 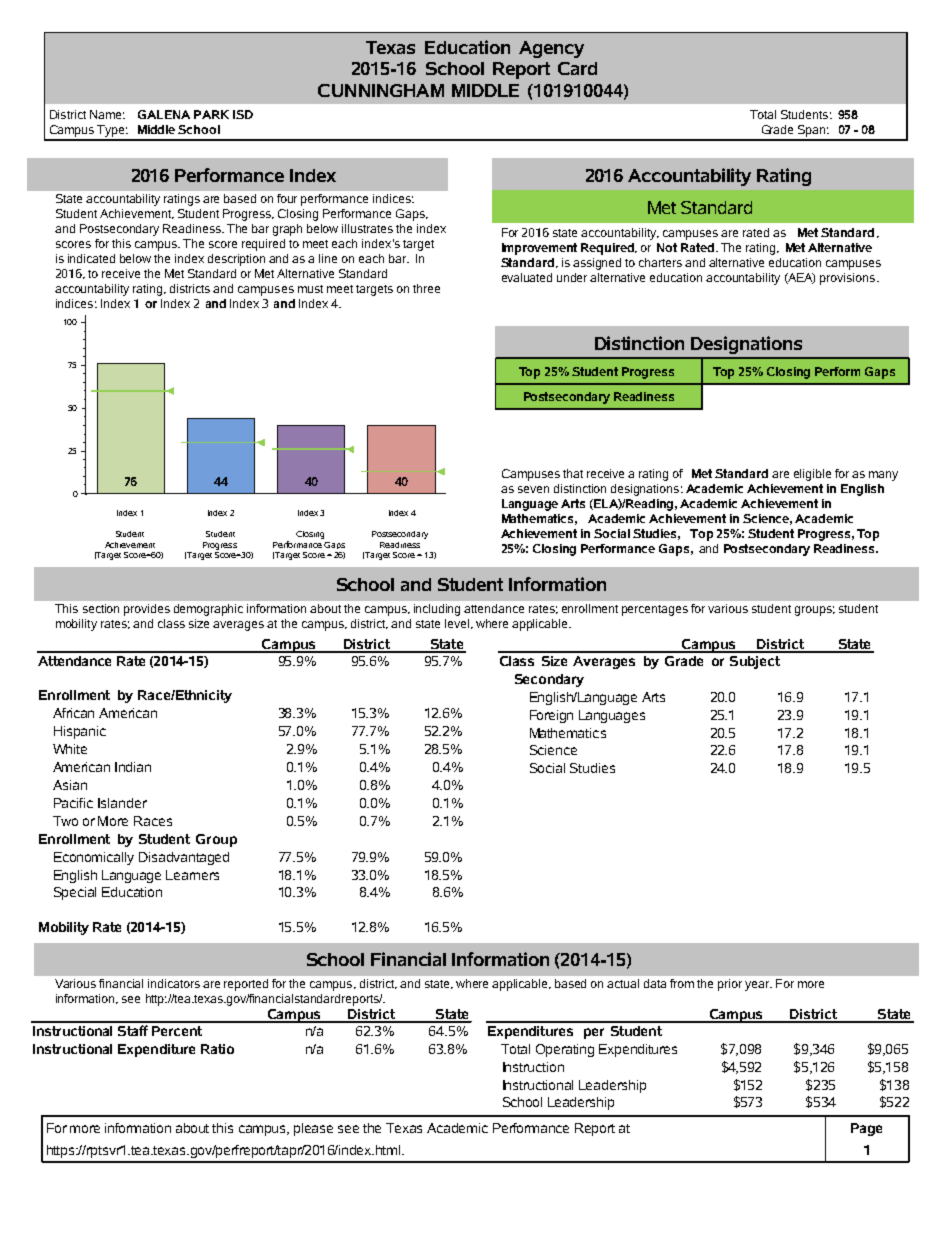 What do you see at coordinates (101, 608) in the document?
I see `section` at bounding box center [101, 608].
